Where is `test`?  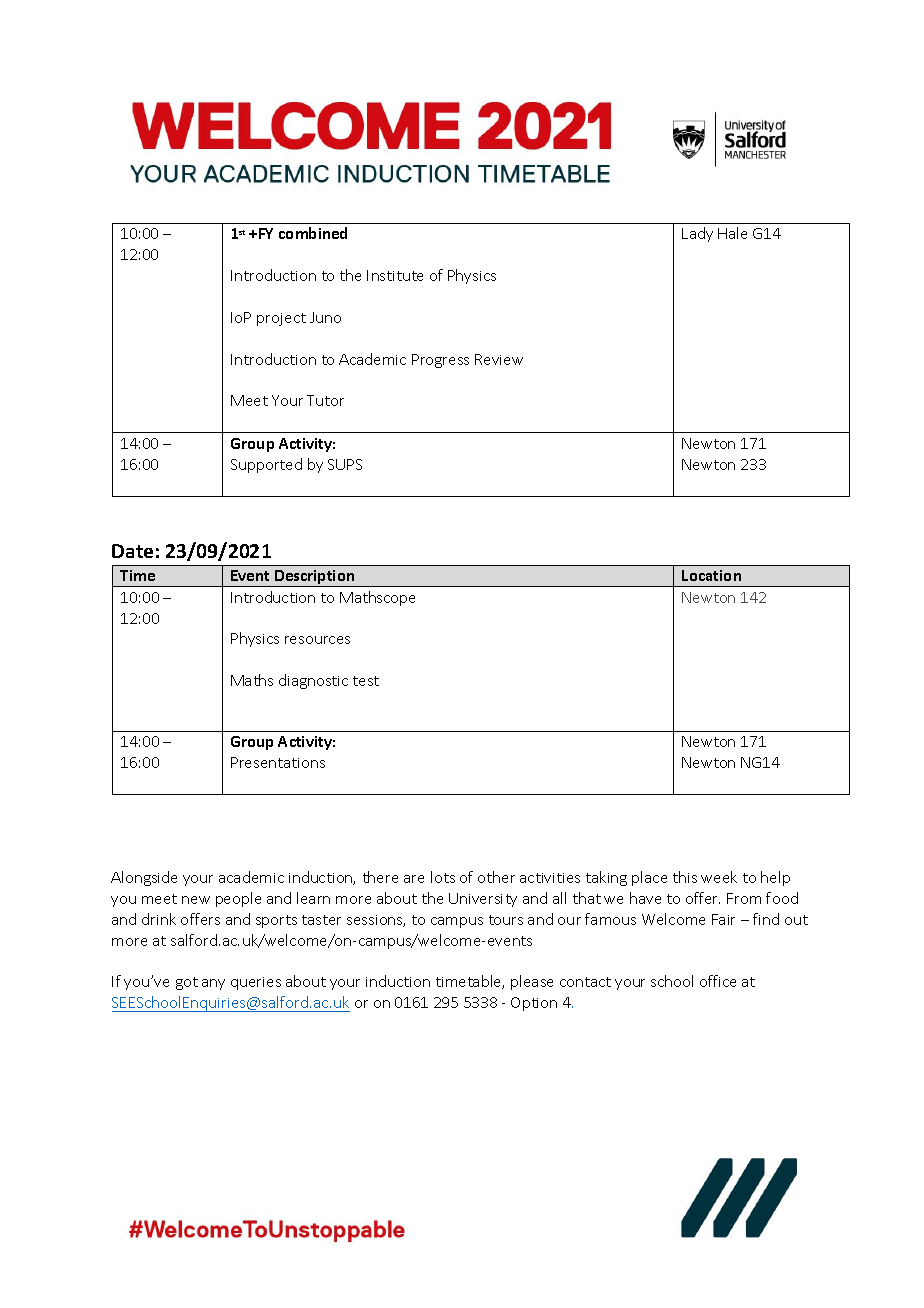 test is located at coordinates (366, 681).
